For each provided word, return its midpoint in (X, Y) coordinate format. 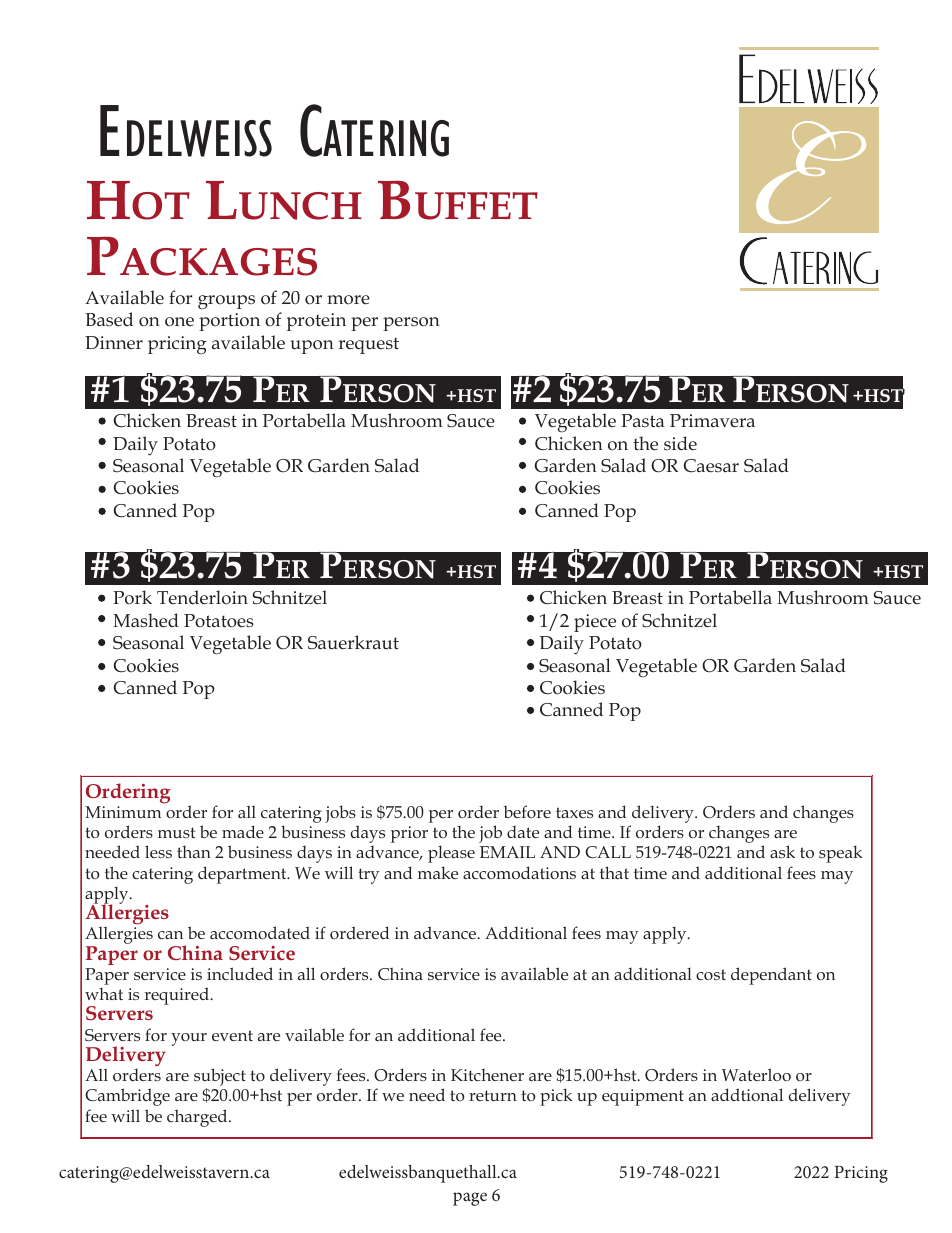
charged (198, 1118)
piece (595, 623)
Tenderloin (202, 597)
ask (782, 851)
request (369, 345)
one (179, 322)
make (438, 872)
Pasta (643, 421)
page (470, 1199)
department (243, 875)
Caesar (711, 466)
